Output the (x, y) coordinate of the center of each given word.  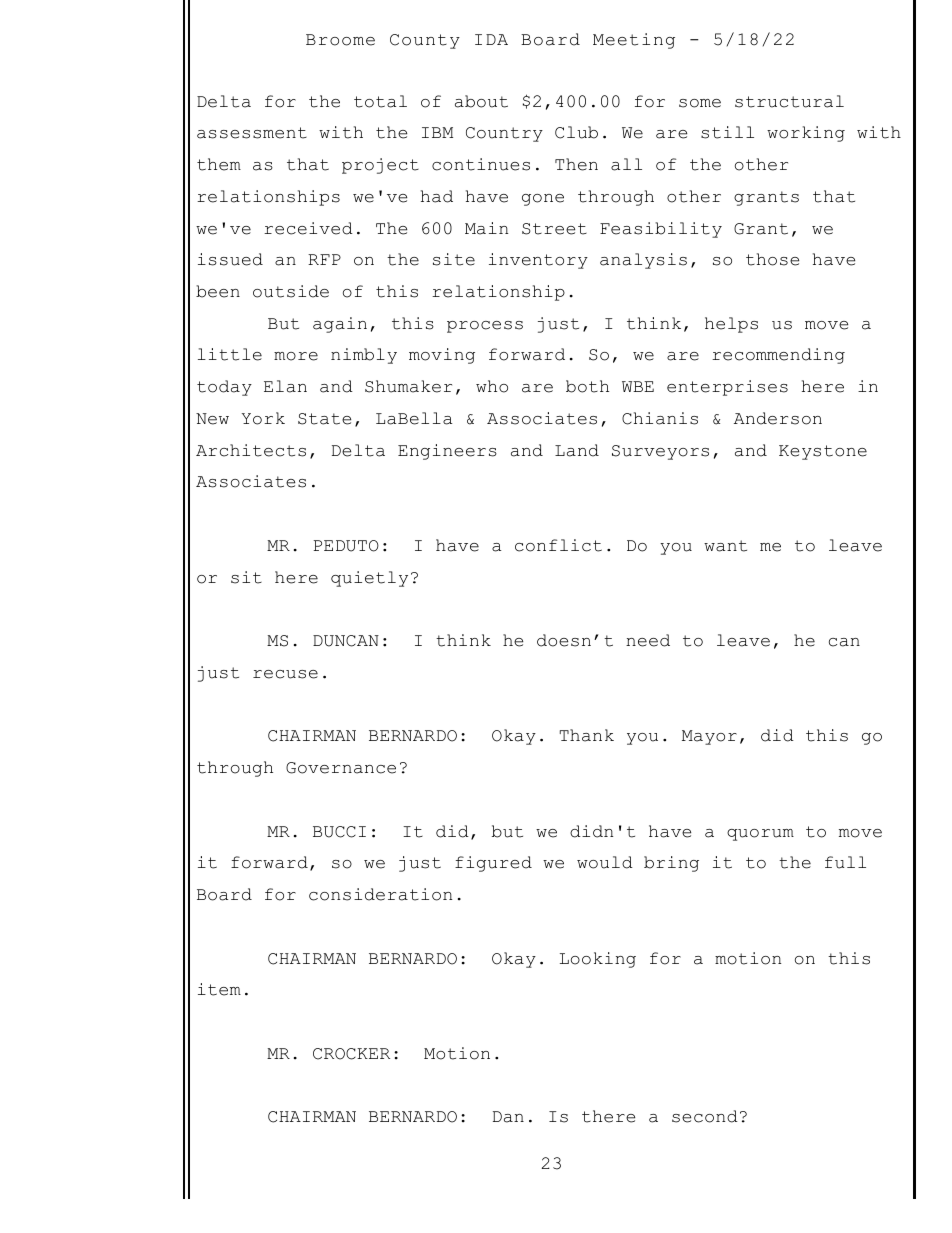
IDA (491, 39)
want (725, 546)
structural (789, 101)
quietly (369, 579)
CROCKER (351, 1054)
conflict (558, 545)
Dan (508, 1117)
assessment (252, 133)
